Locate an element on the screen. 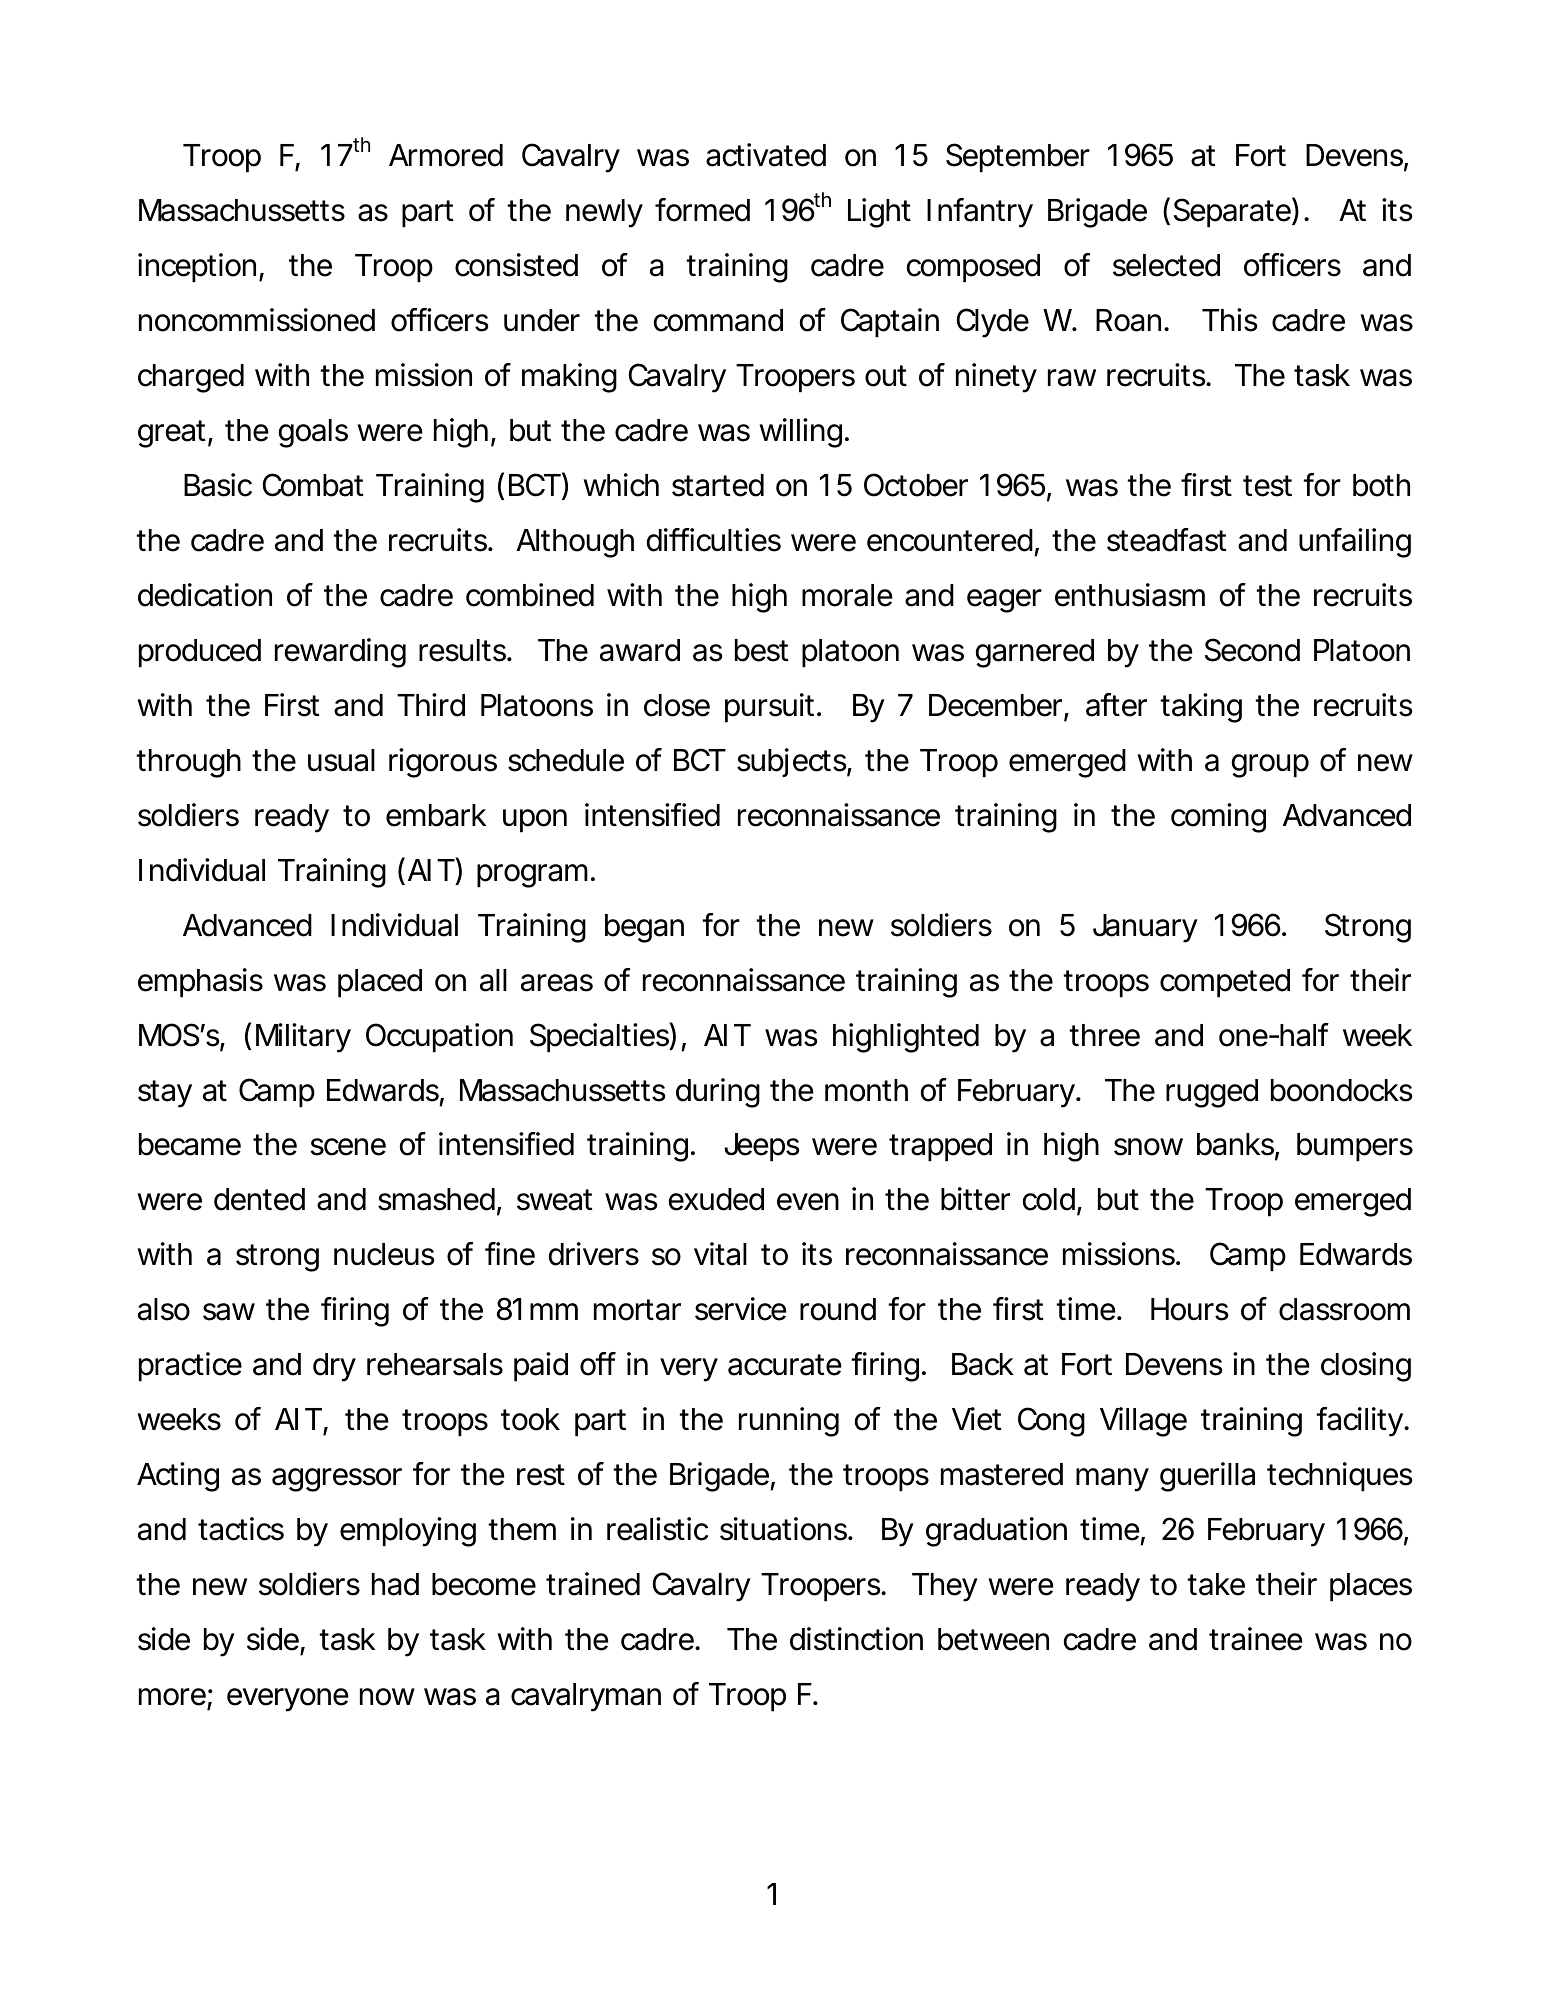  January is located at coordinates (1145, 928).
